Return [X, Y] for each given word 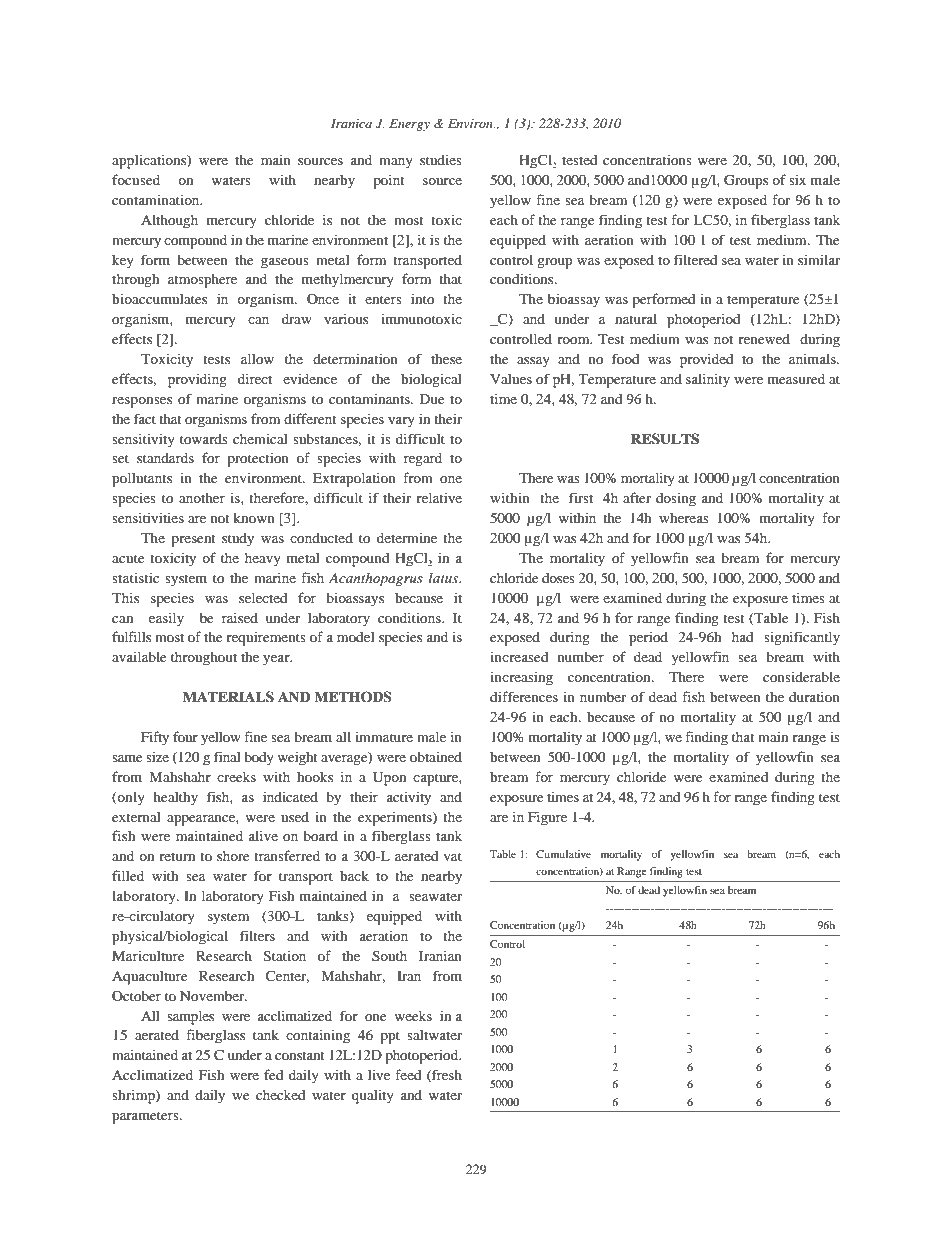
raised [240, 617]
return [177, 857]
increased [519, 657]
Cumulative [563, 854]
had [742, 637]
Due [432, 399]
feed [408, 1074]
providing [197, 380]
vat [453, 856]
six [797, 179]
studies [441, 160]
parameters [146, 1117]
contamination [157, 200]
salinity [708, 380]
